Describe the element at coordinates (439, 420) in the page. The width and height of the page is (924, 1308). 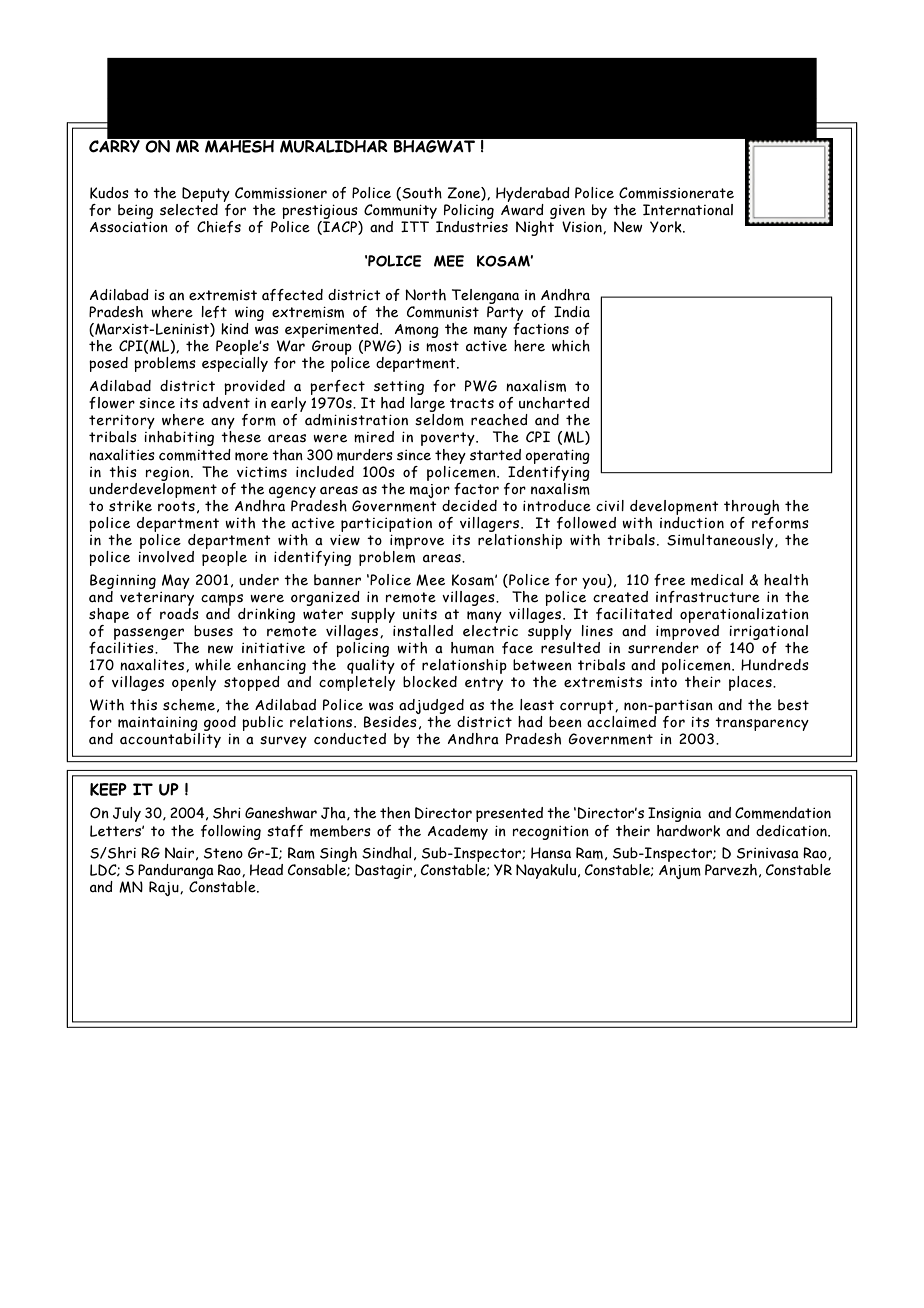
I see `seldom` at that location.
